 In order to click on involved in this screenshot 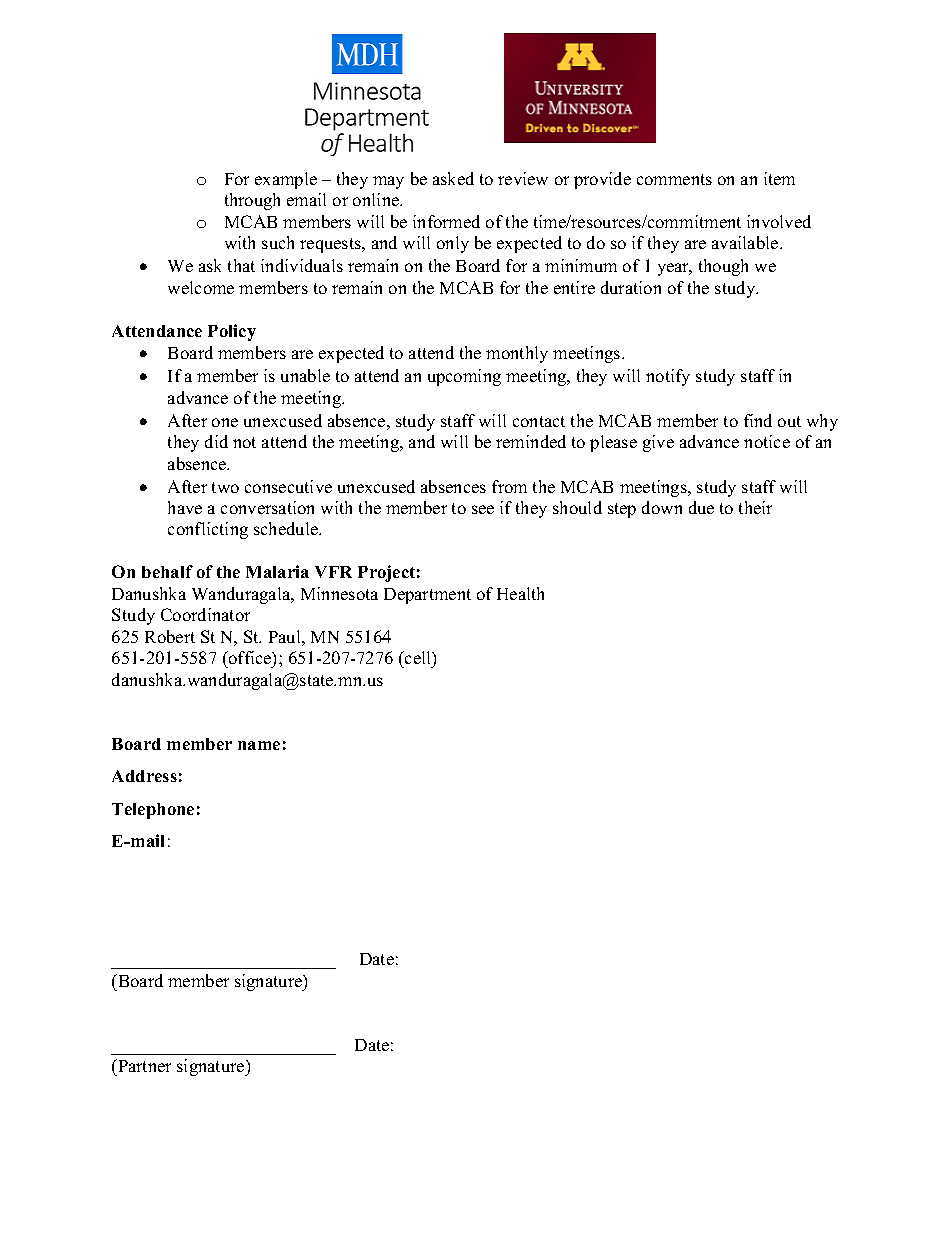, I will do `click(779, 221)`.
